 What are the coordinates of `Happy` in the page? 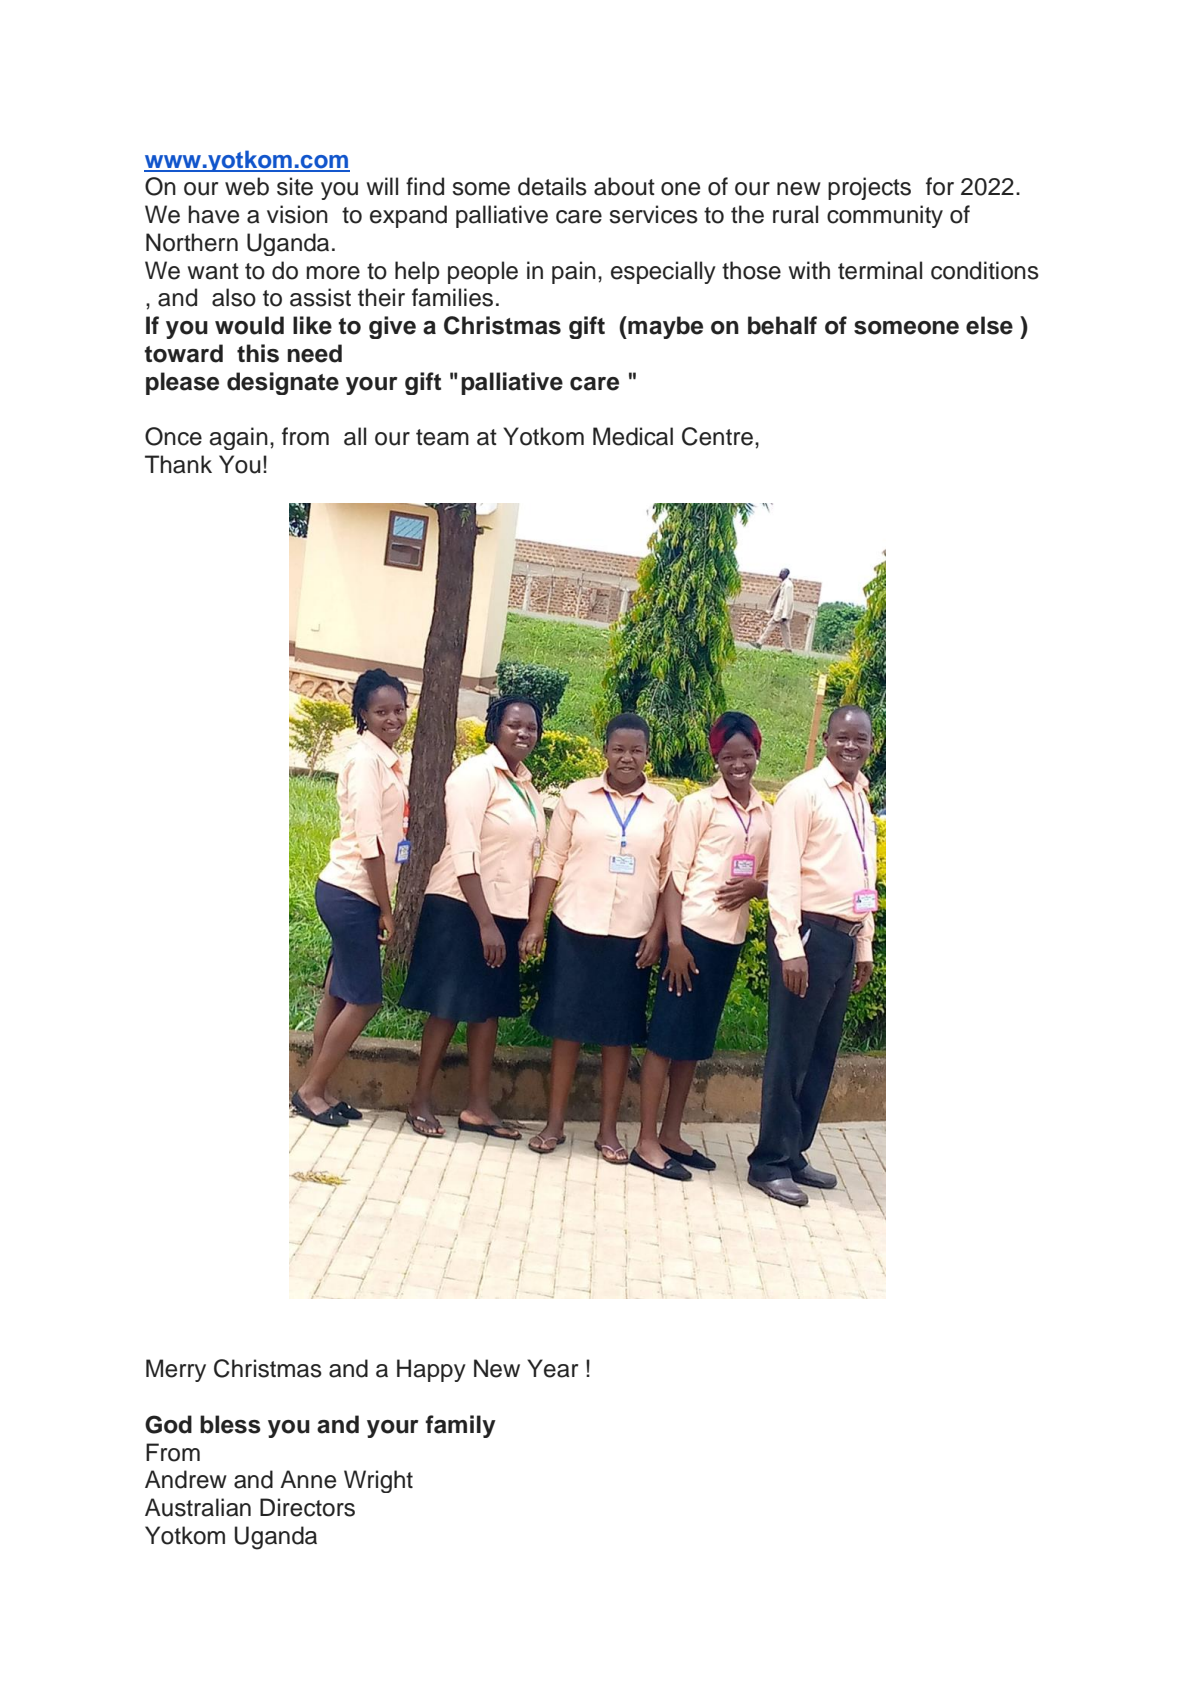 It's located at (431, 1370).
